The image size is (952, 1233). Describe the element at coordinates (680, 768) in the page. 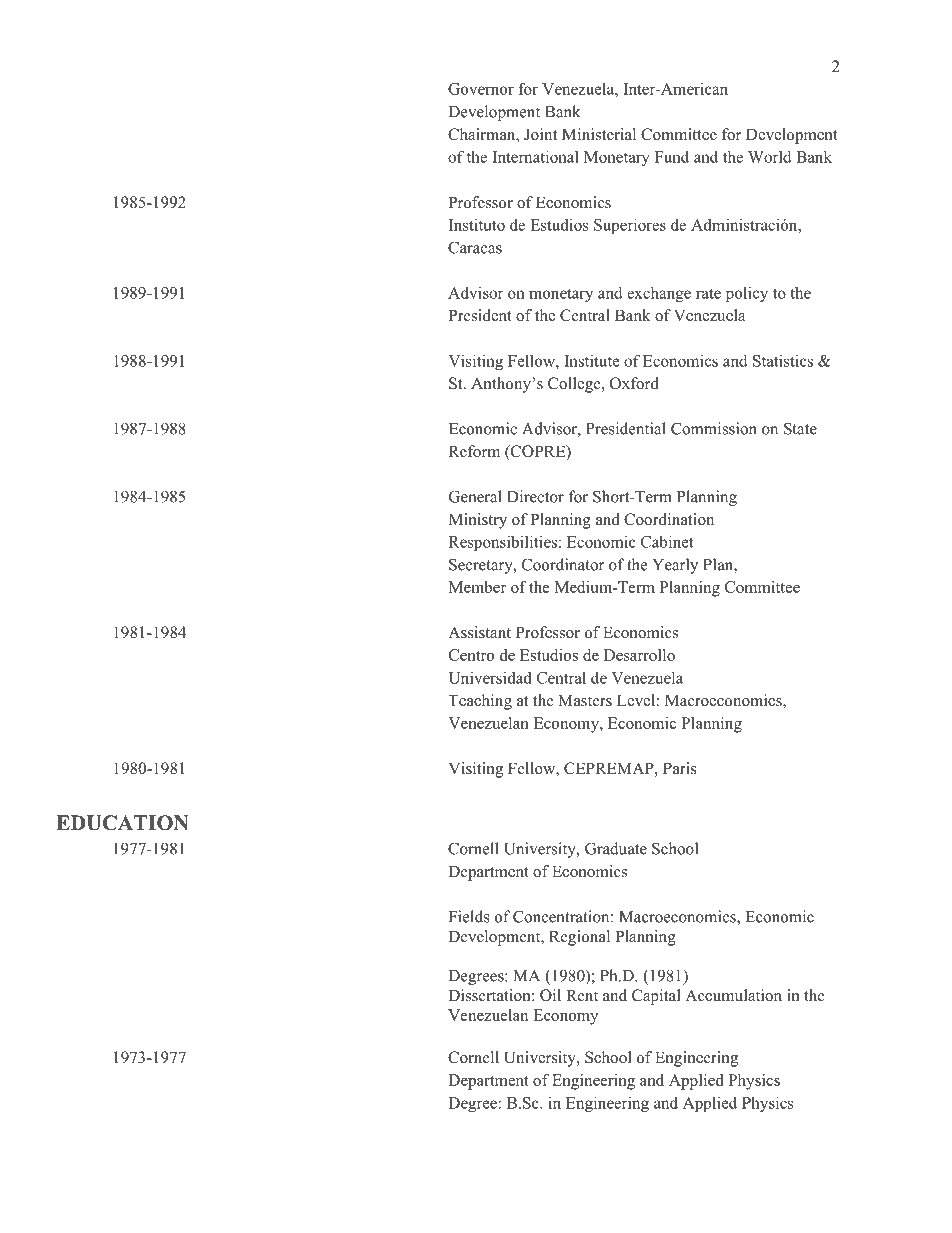

I see `Paris` at that location.
